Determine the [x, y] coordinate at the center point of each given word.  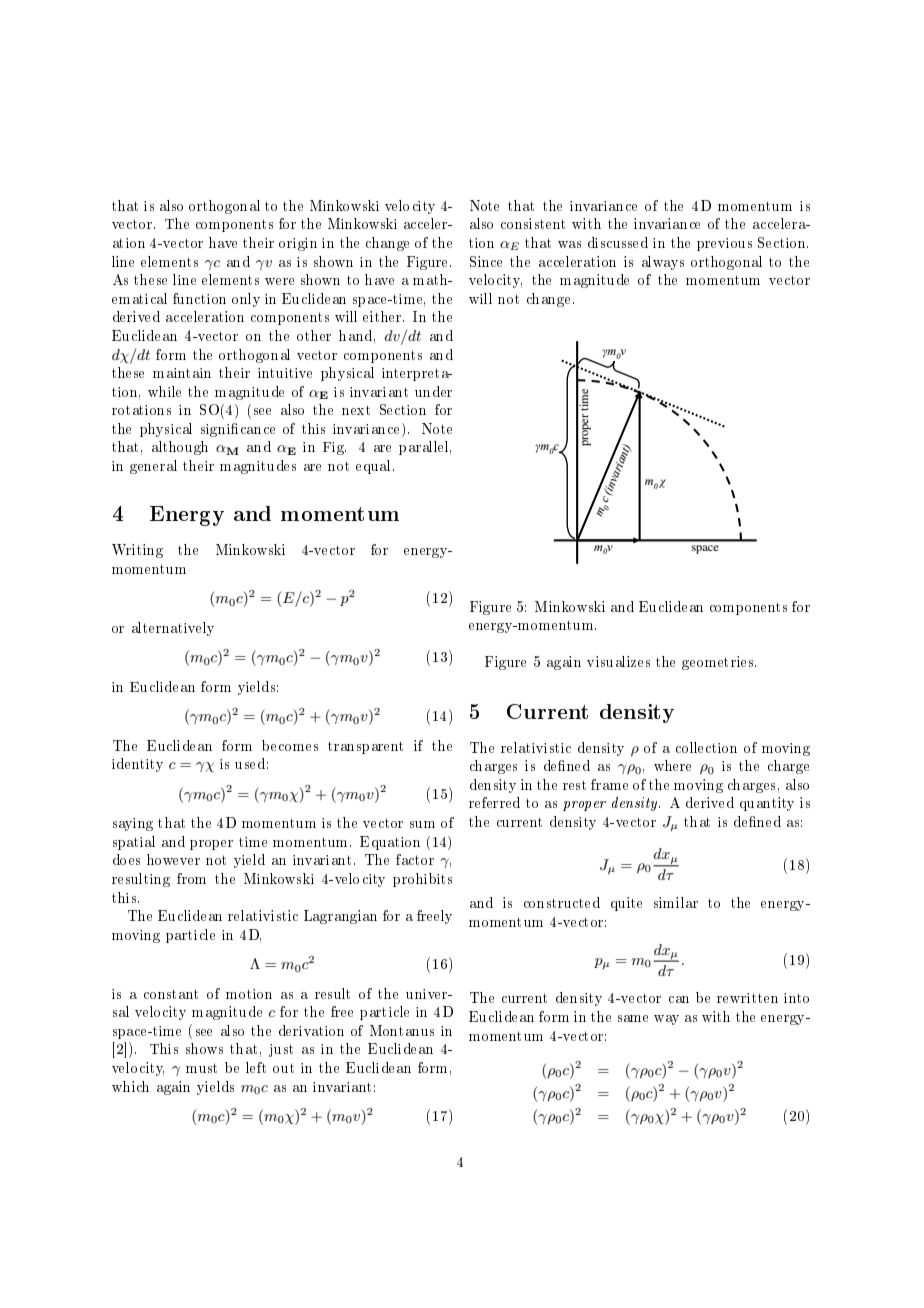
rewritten [747, 998]
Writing [137, 551]
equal [375, 467]
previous [724, 244]
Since [486, 261]
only [246, 300]
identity [137, 765]
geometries [719, 663]
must [201, 1068]
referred [494, 802]
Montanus [402, 1030]
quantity [767, 804]
